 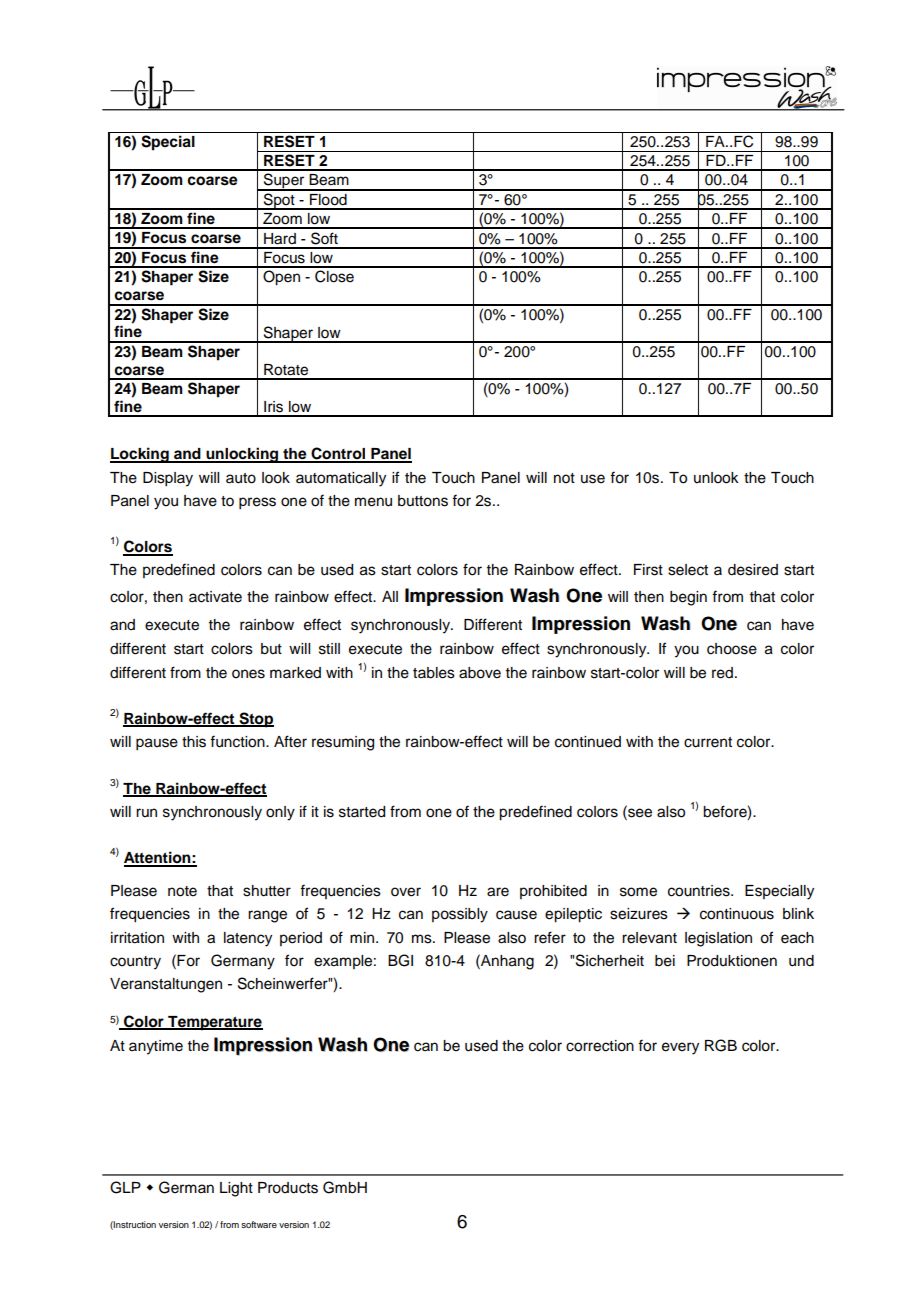 What do you see at coordinates (688, 570) in the screenshot?
I see `select` at bounding box center [688, 570].
